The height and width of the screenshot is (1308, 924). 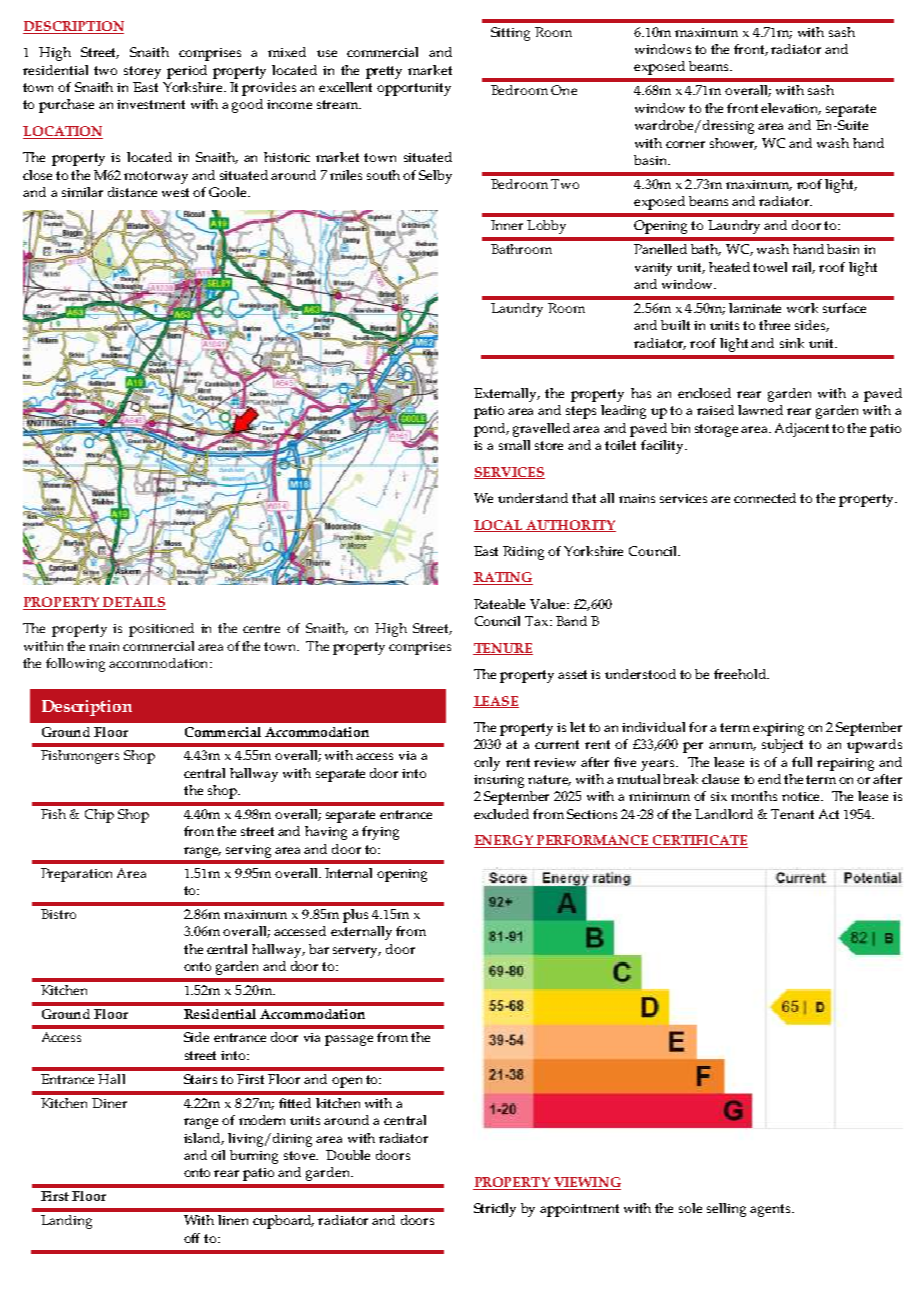 I want to click on elevation, so click(x=791, y=109).
